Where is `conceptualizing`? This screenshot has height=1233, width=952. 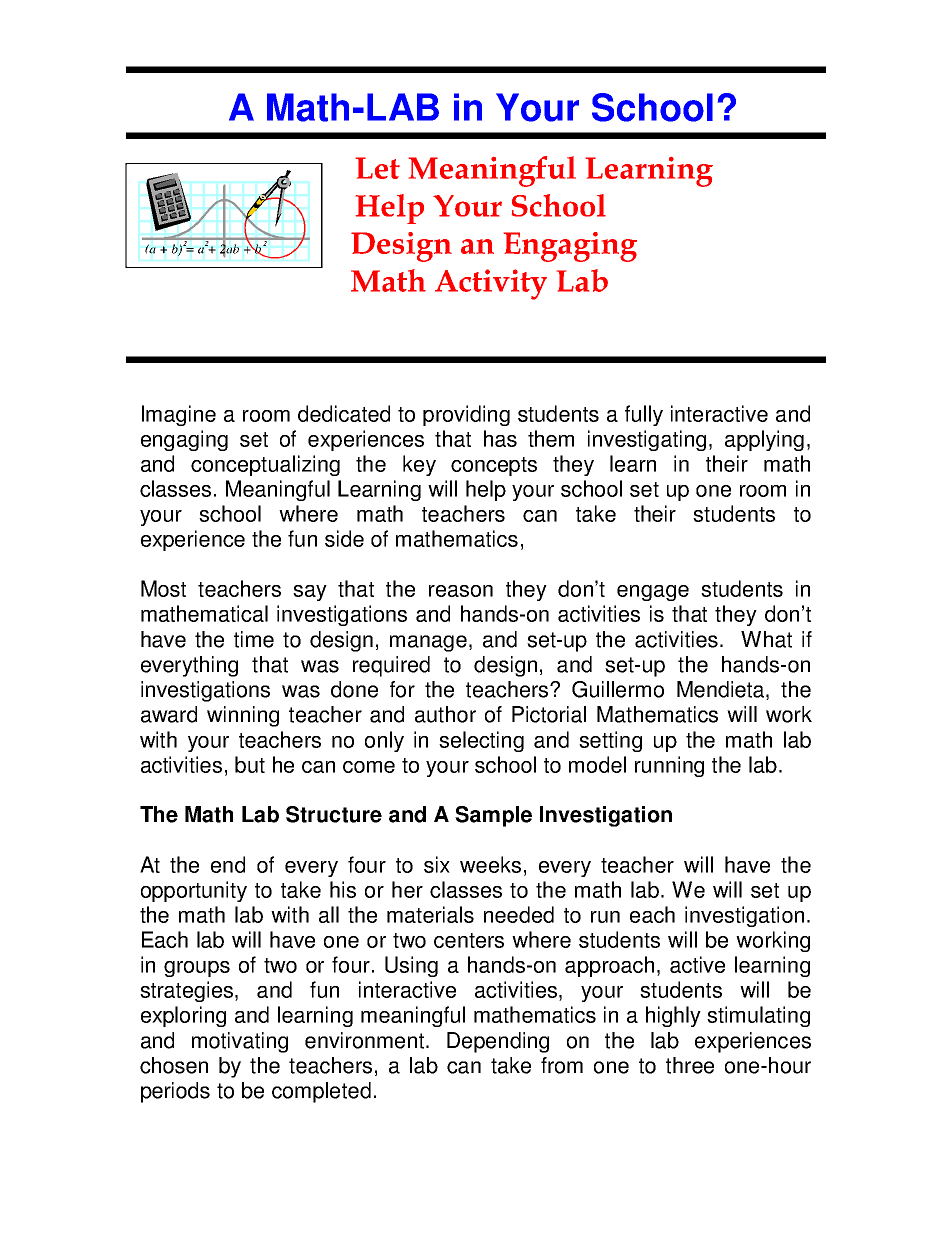 conceptualizing is located at coordinates (265, 465).
